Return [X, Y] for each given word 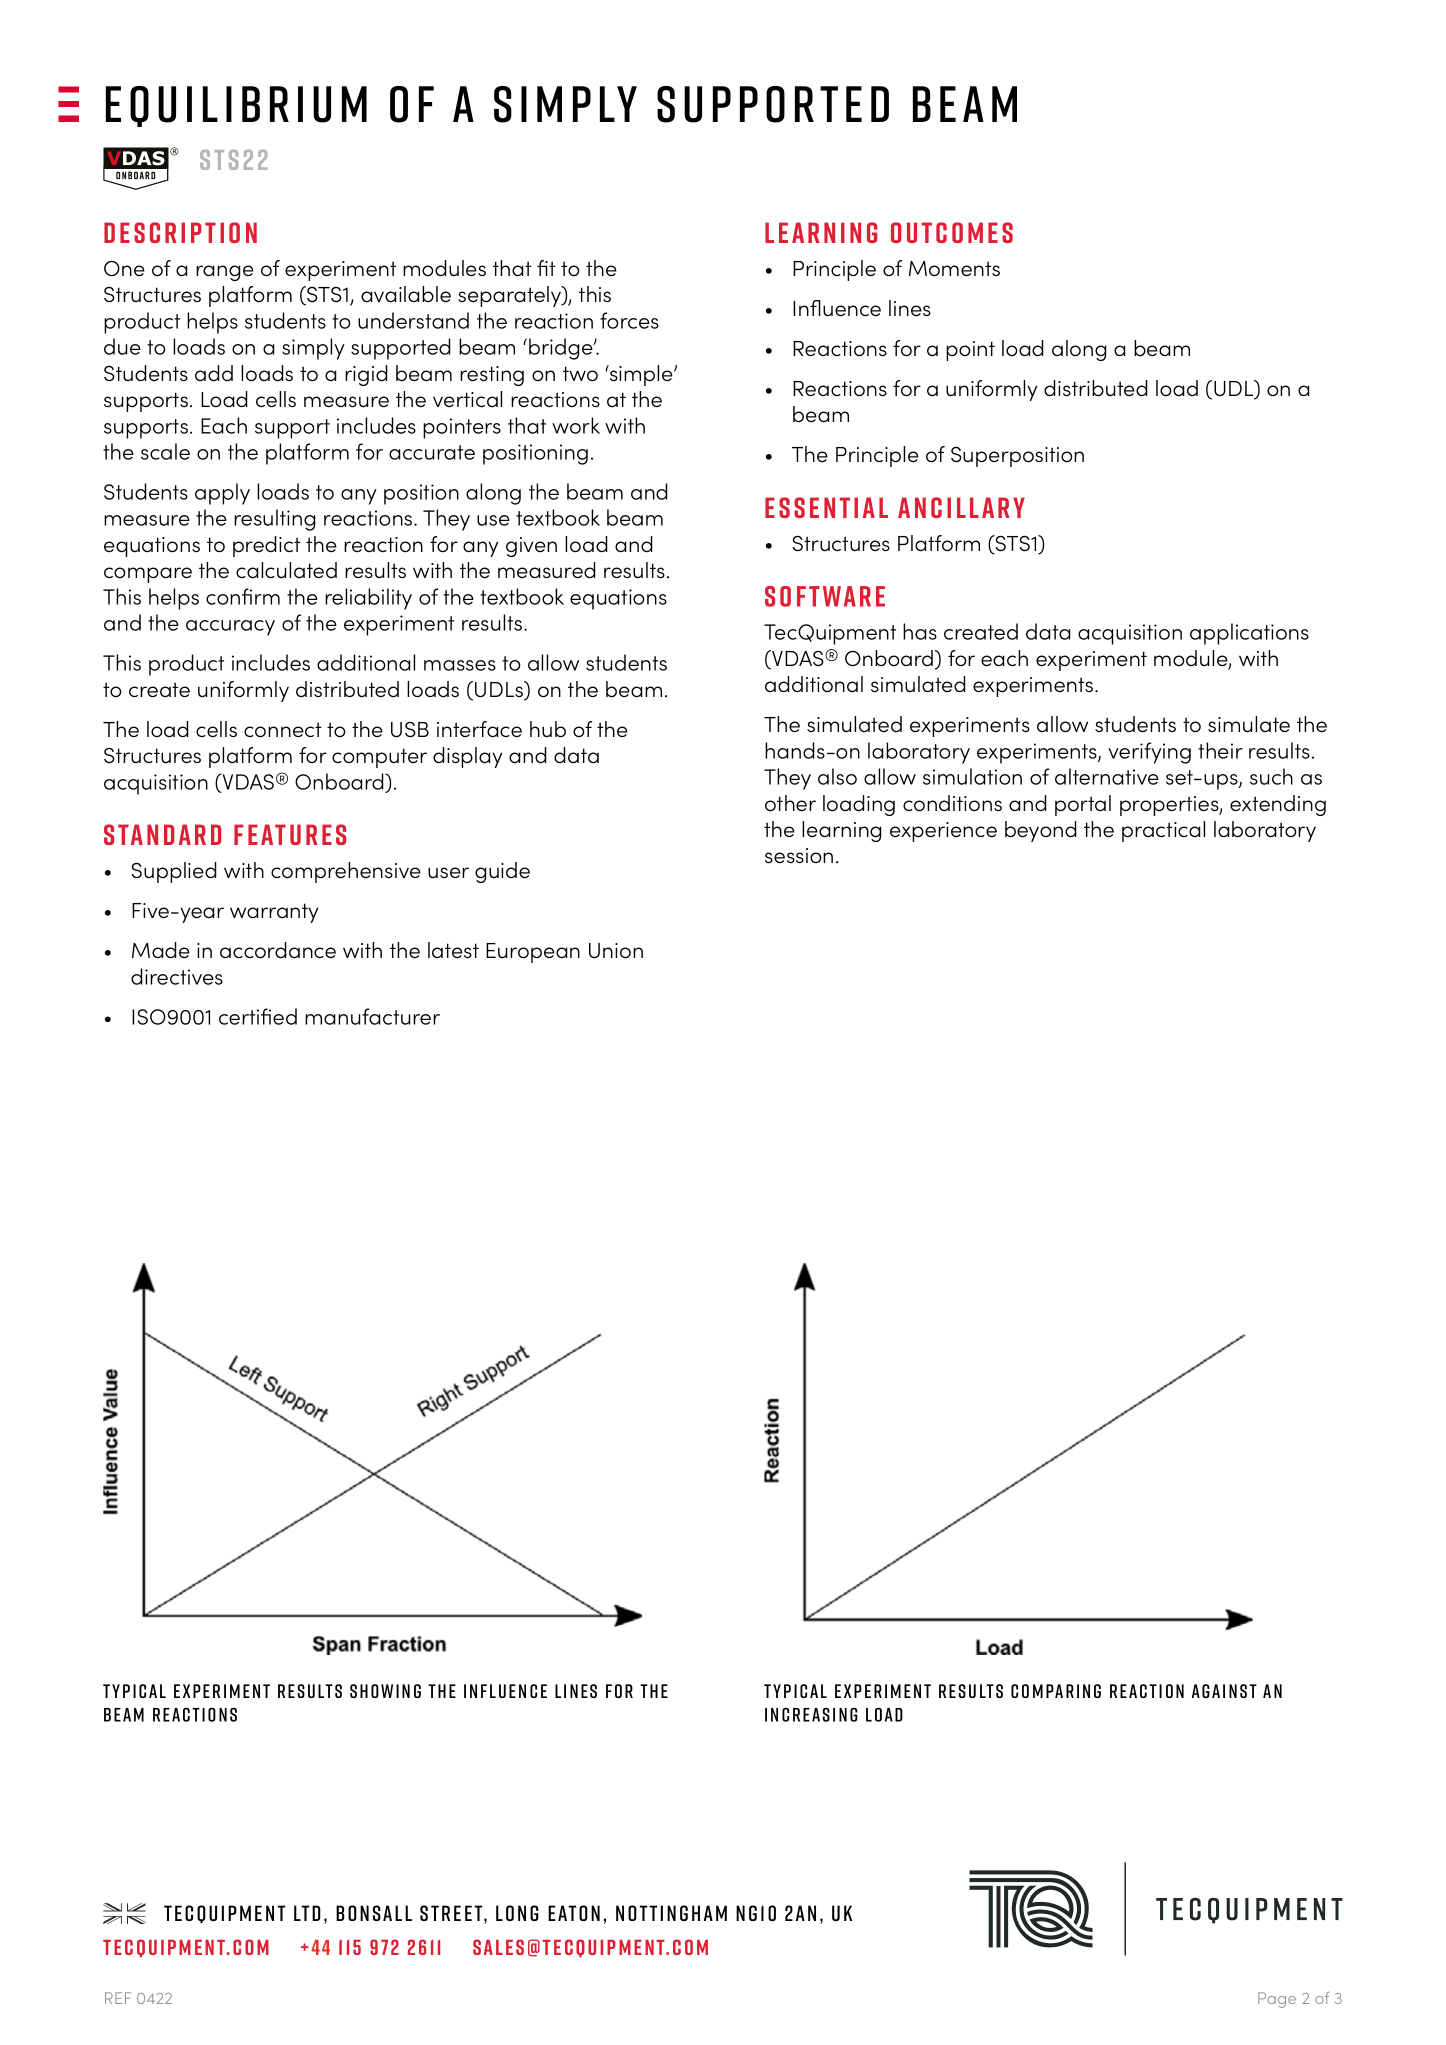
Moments [954, 269]
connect [282, 730]
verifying [1149, 753]
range [225, 273]
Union [616, 951]
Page [1277, 2000]
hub [548, 729]
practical [1163, 831]
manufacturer [372, 1016]
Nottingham [671, 1913]
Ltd [307, 1913]
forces [629, 320]
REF [118, 1998]
